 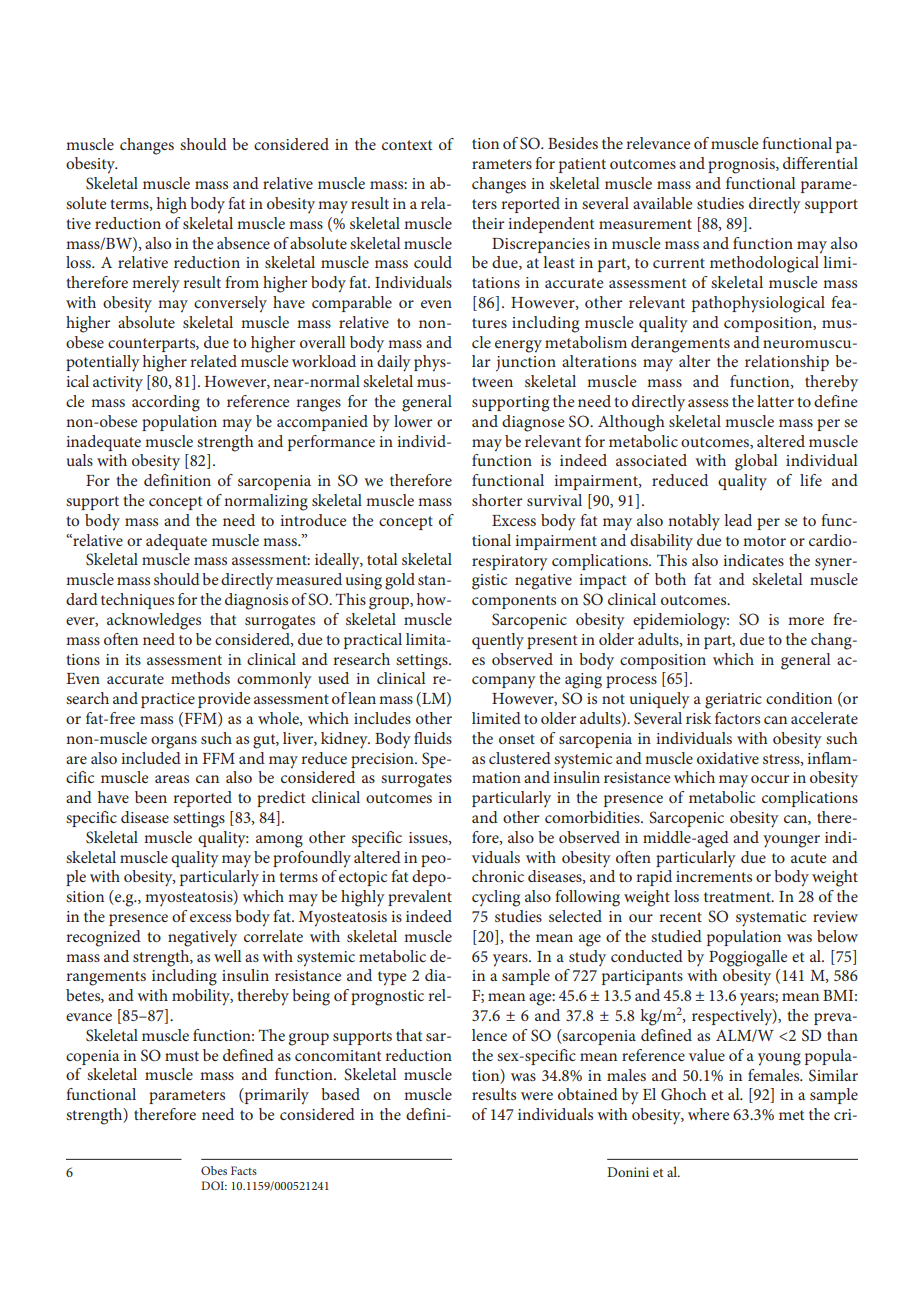 I want to click on absence, so click(x=243, y=243).
